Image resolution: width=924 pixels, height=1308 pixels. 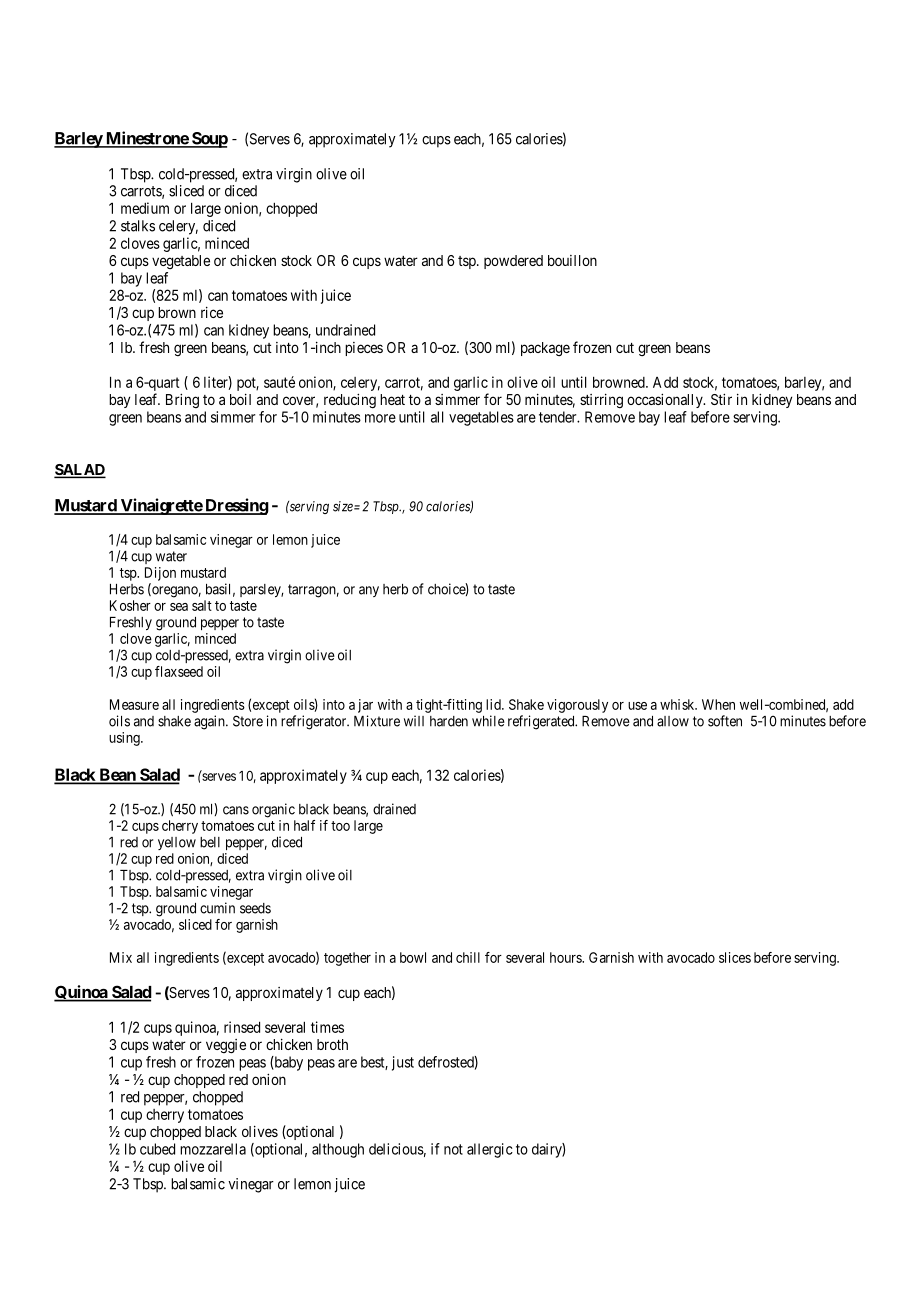 I want to click on whisk, so click(x=678, y=704).
